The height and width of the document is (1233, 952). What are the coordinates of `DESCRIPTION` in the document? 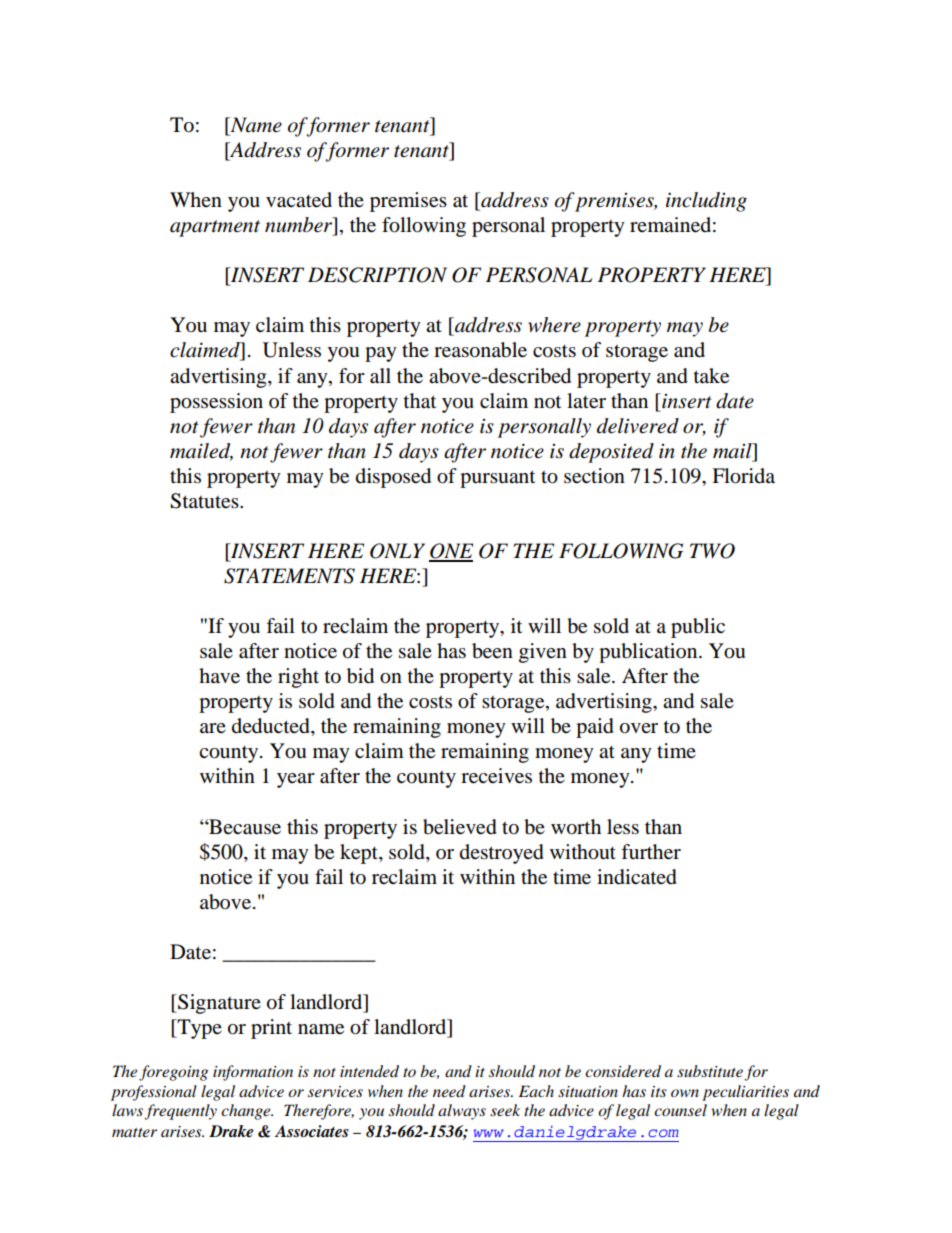 It's located at (377, 275).
